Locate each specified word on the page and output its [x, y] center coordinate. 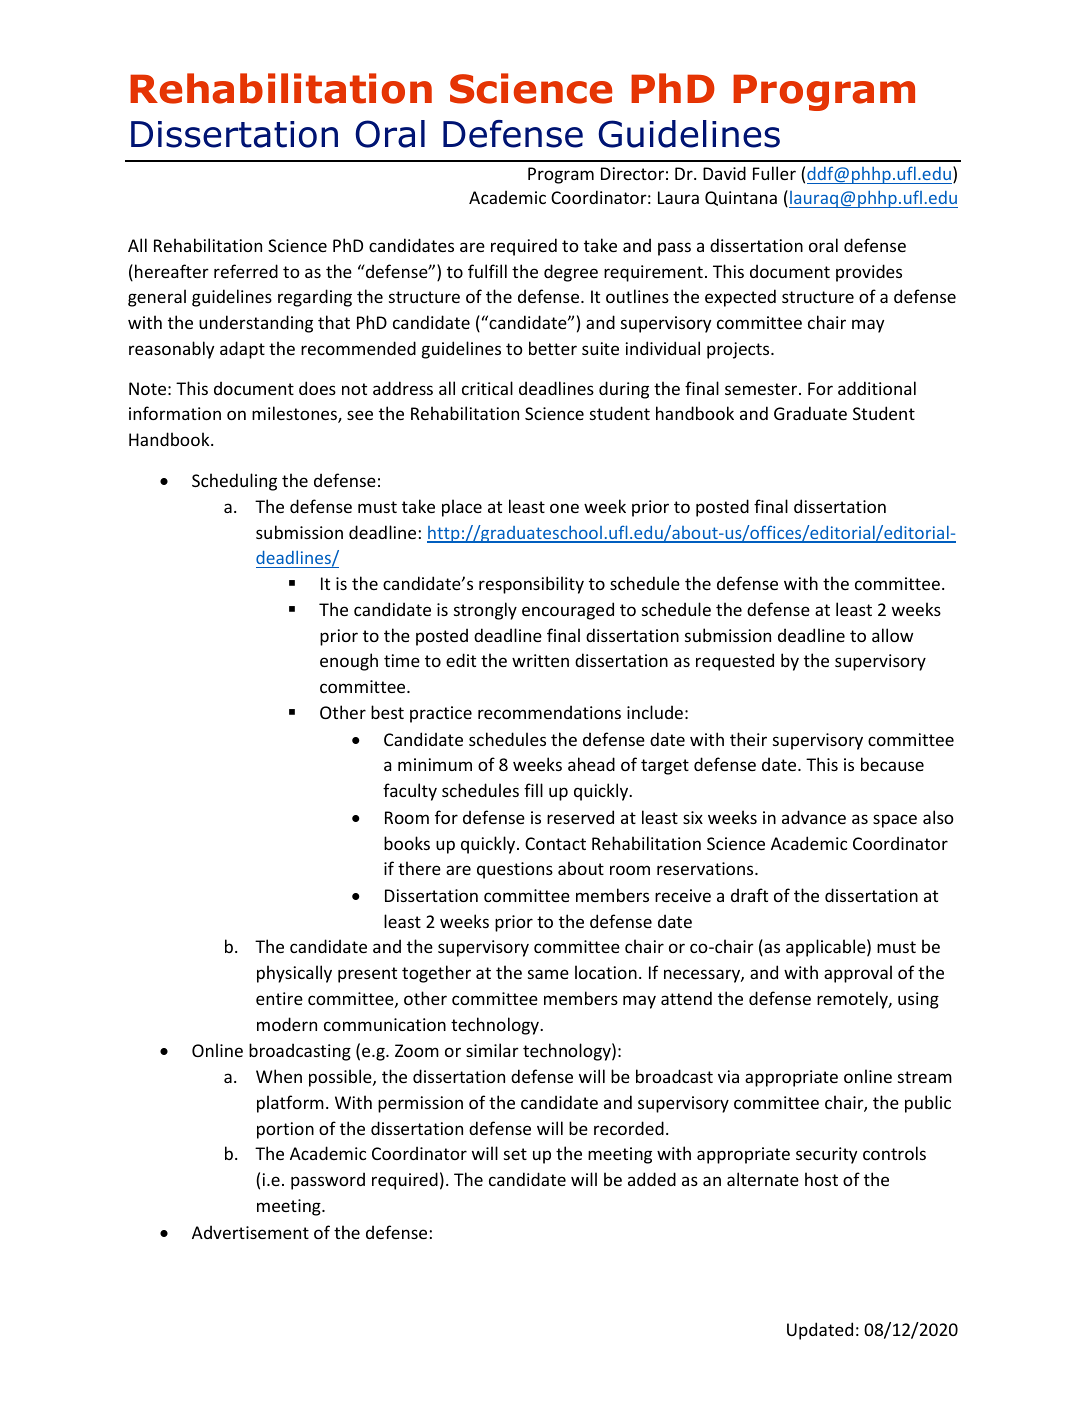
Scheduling [234, 482]
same [548, 974]
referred [246, 271]
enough [349, 662]
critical [487, 388]
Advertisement [250, 1232]
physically [294, 974]
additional [877, 388]
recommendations [549, 712]
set [515, 1154]
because [892, 764]
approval [858, 974]
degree [571, 273]
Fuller [774, 173]
